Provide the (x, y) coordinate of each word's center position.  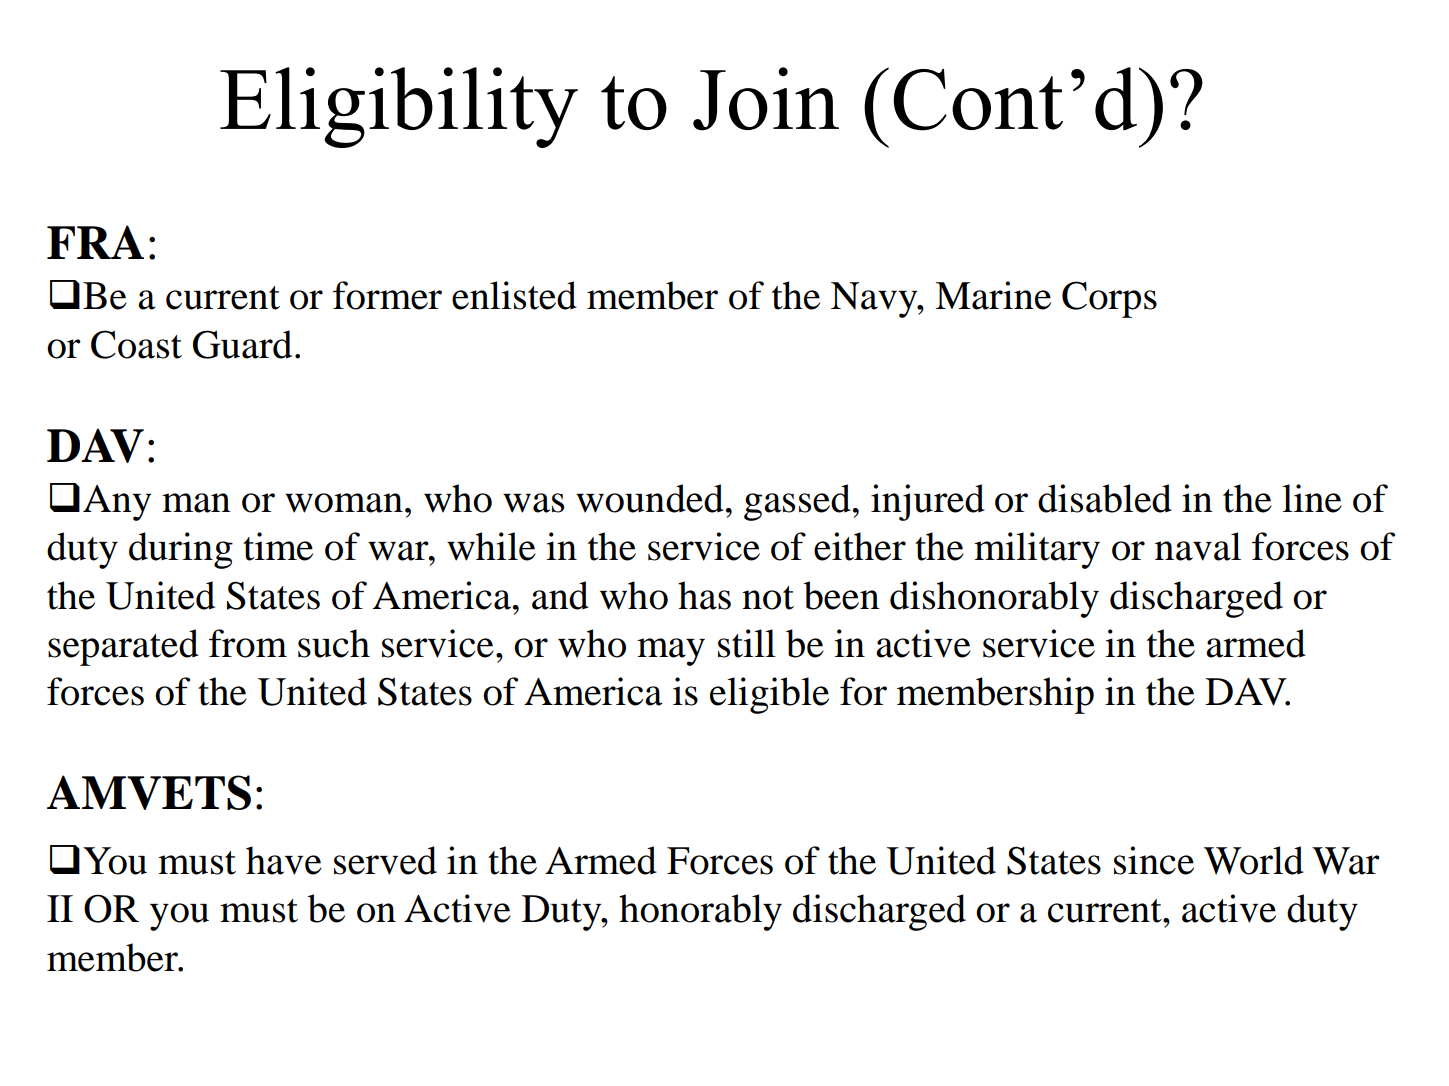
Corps (1109, 299)
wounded (650, 498)
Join (766, 99)
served (385, 860)
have (284, 860)
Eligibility (399, 107)
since (1154, 860)
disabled (1105, 498)
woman (344, 503)
